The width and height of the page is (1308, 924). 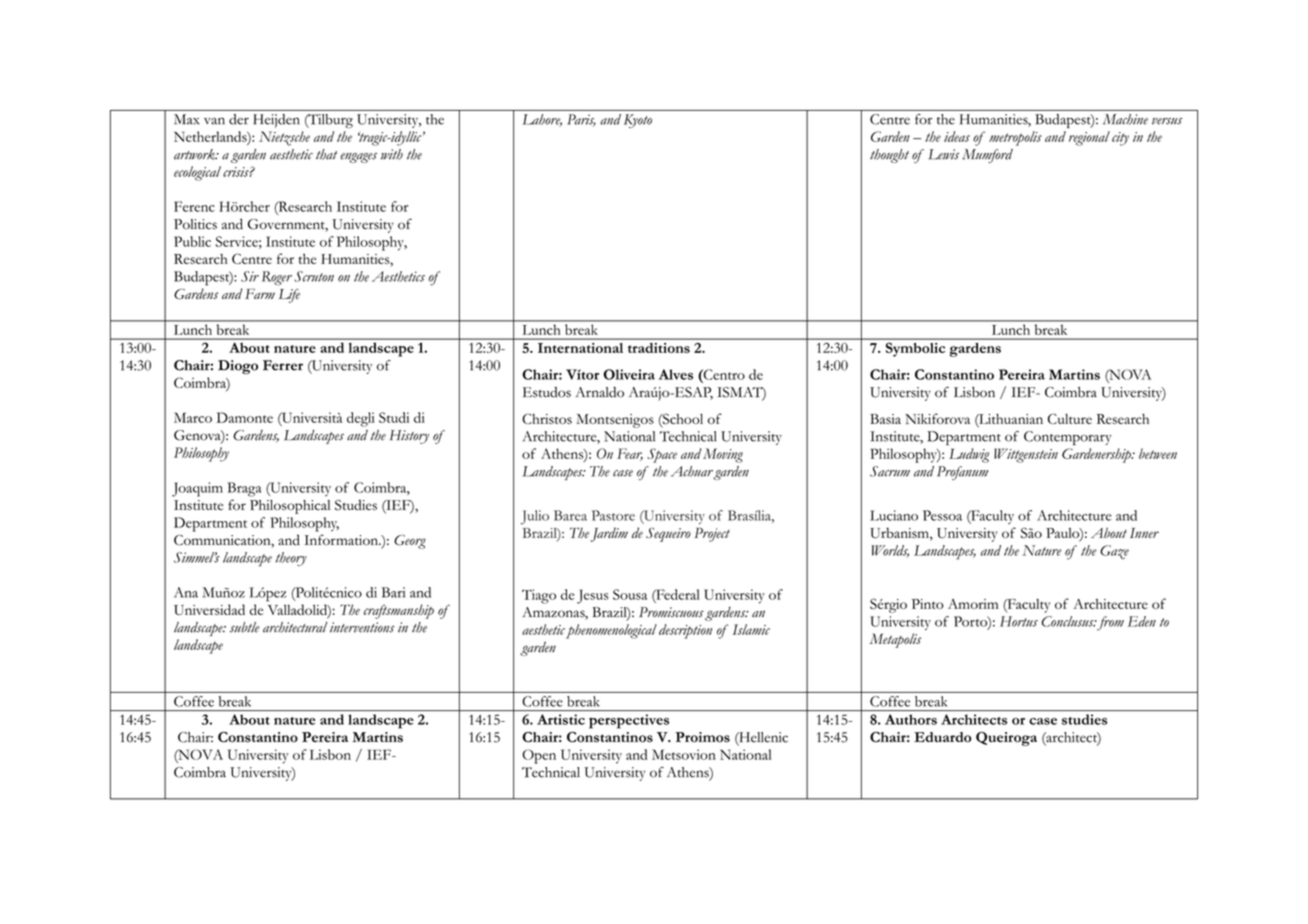 I want to click on Ferrer, so click(x=283, y=365).
